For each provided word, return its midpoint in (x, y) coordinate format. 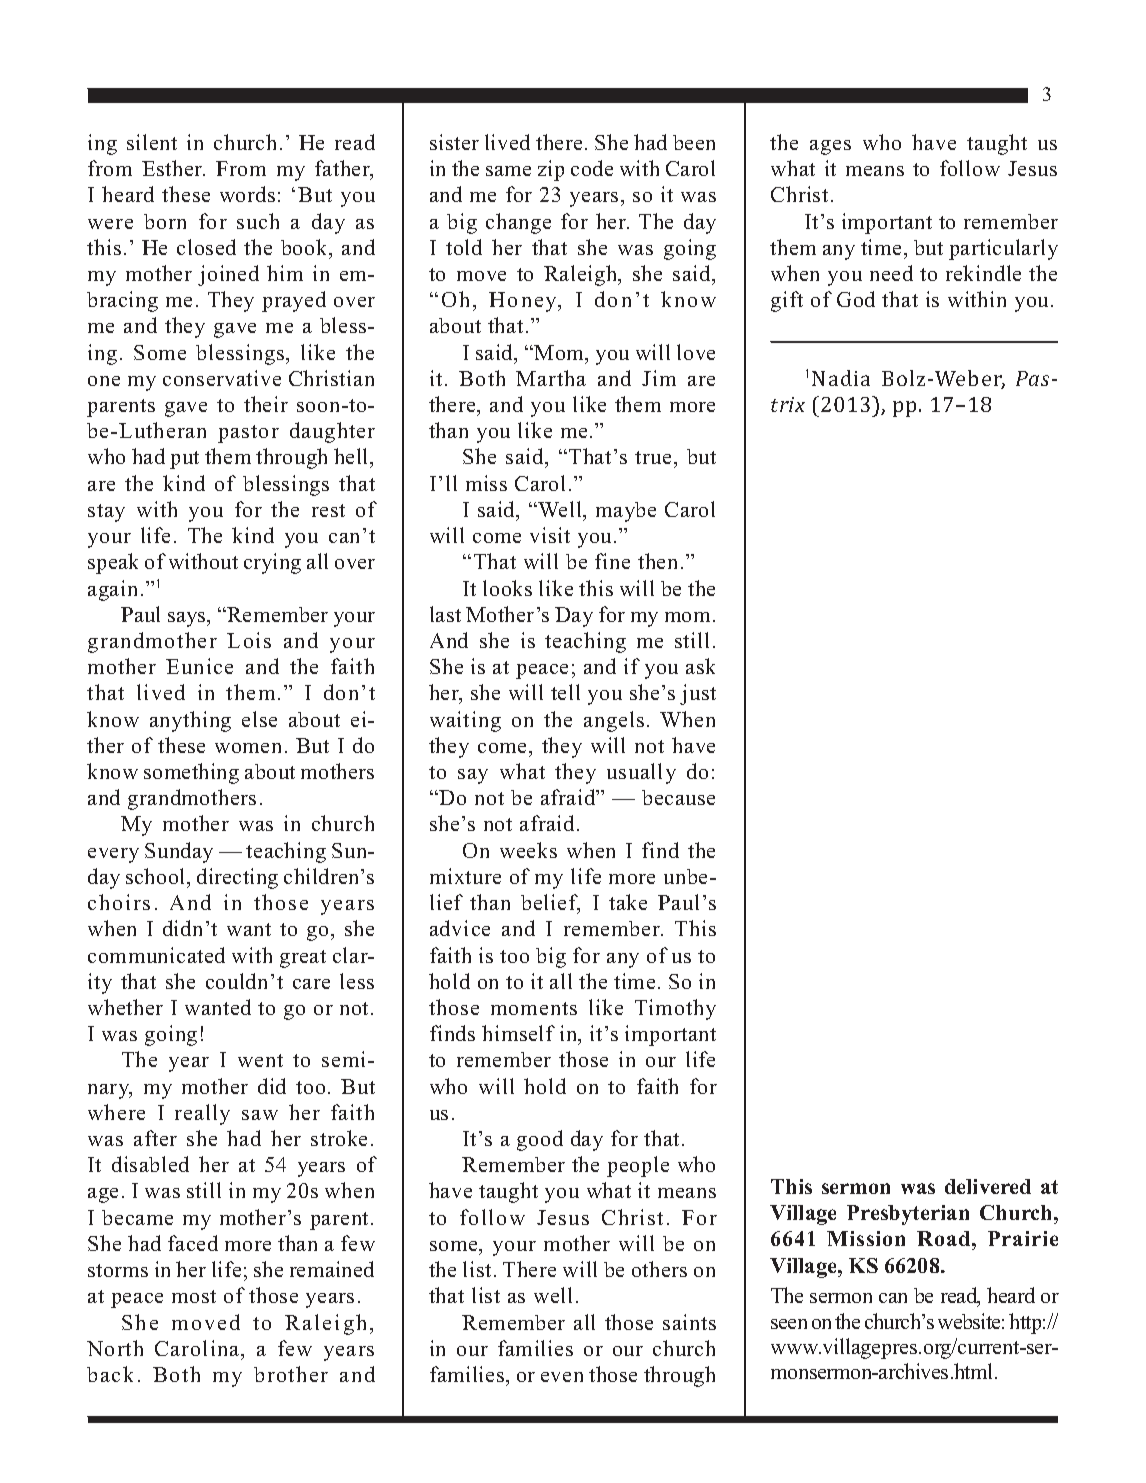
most (194, 1296)
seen (789, 1324)
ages (830, 147)
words (247, 194)
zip (551, 170)
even (562, 1377)
